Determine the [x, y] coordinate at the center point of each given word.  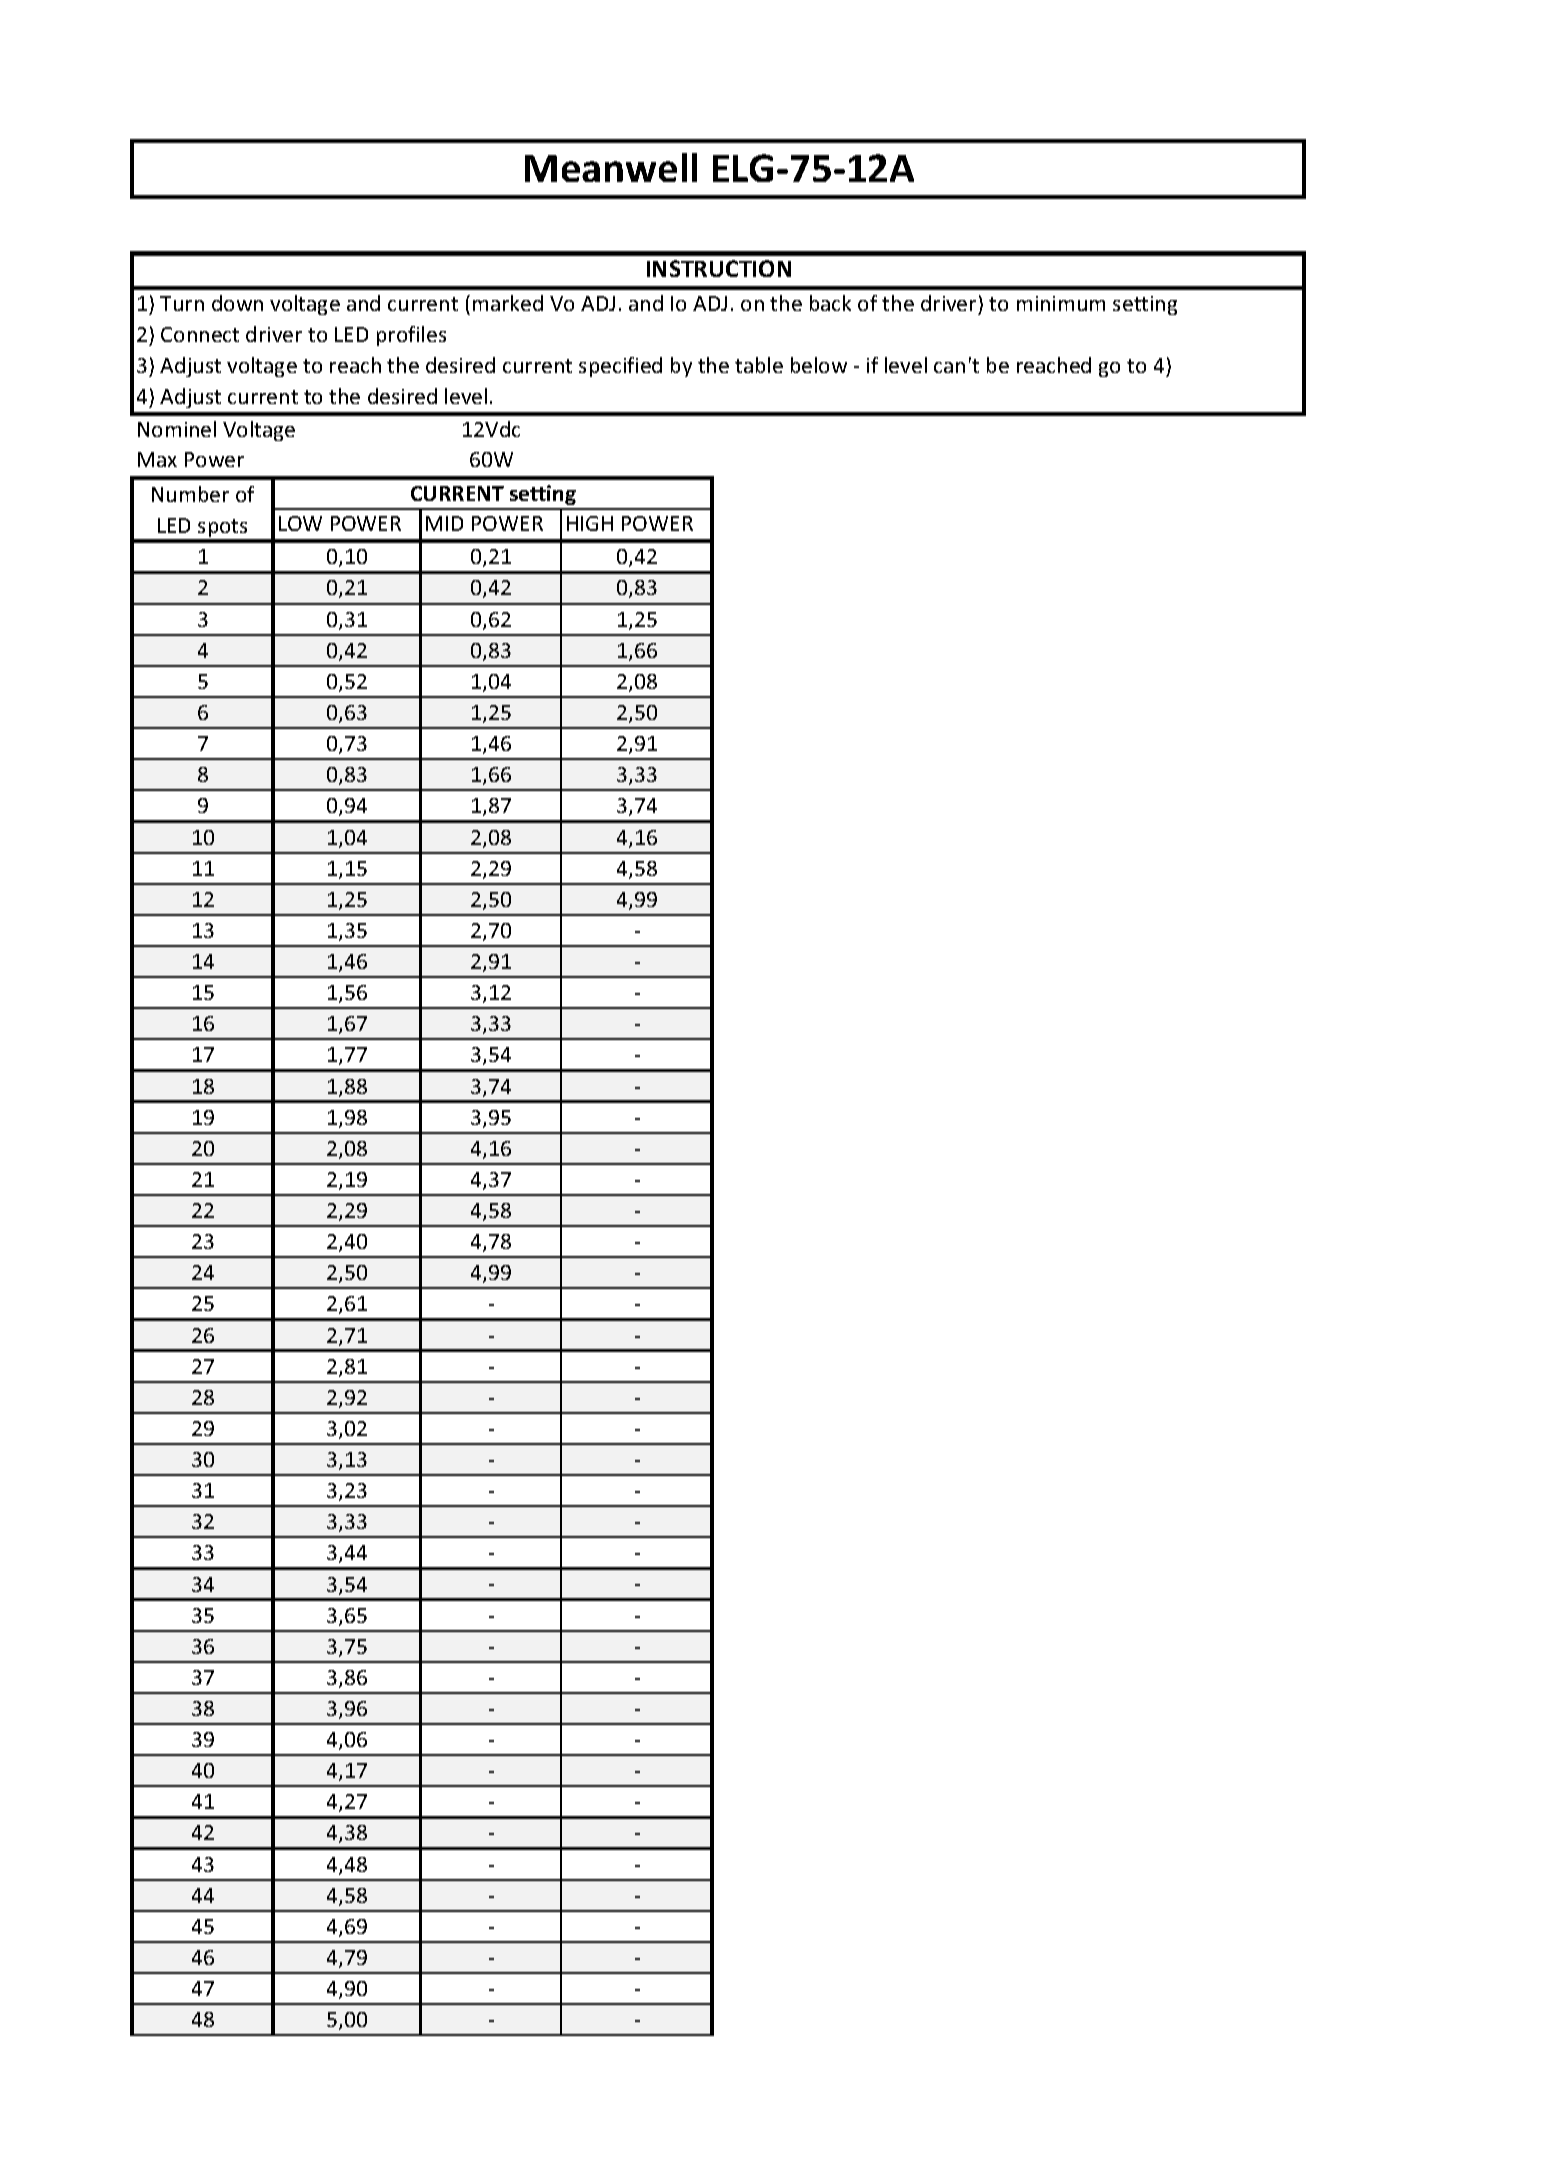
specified [620, 367]
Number [190, 494]
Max [157, 459]
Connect [200, 334]
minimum [1061, 303]
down [237, 303]
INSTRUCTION [719, 268]
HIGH [590, 523]
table [759, 365]
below [819, 365]
